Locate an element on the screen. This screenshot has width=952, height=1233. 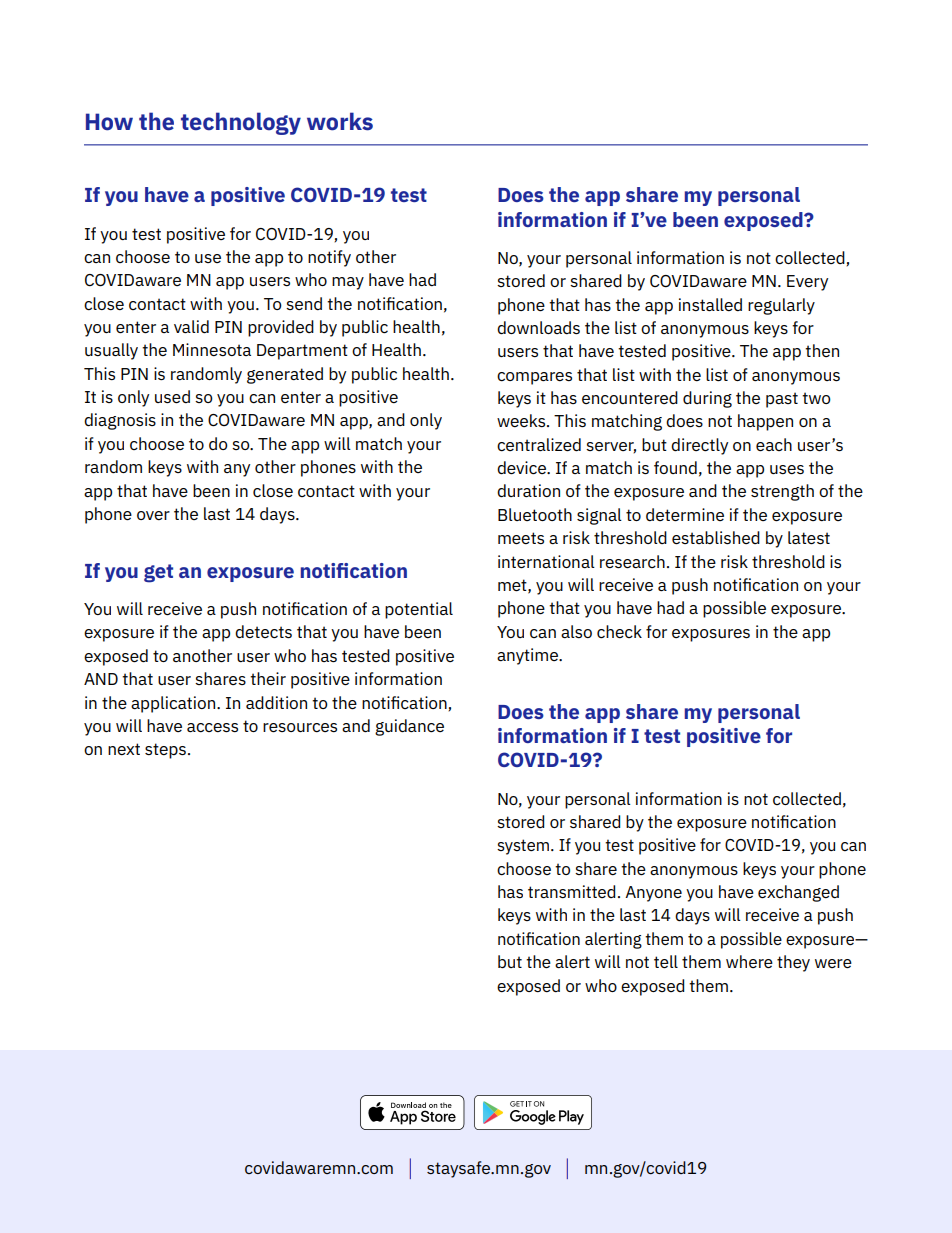
steps is located at coordinates (165, 751).
